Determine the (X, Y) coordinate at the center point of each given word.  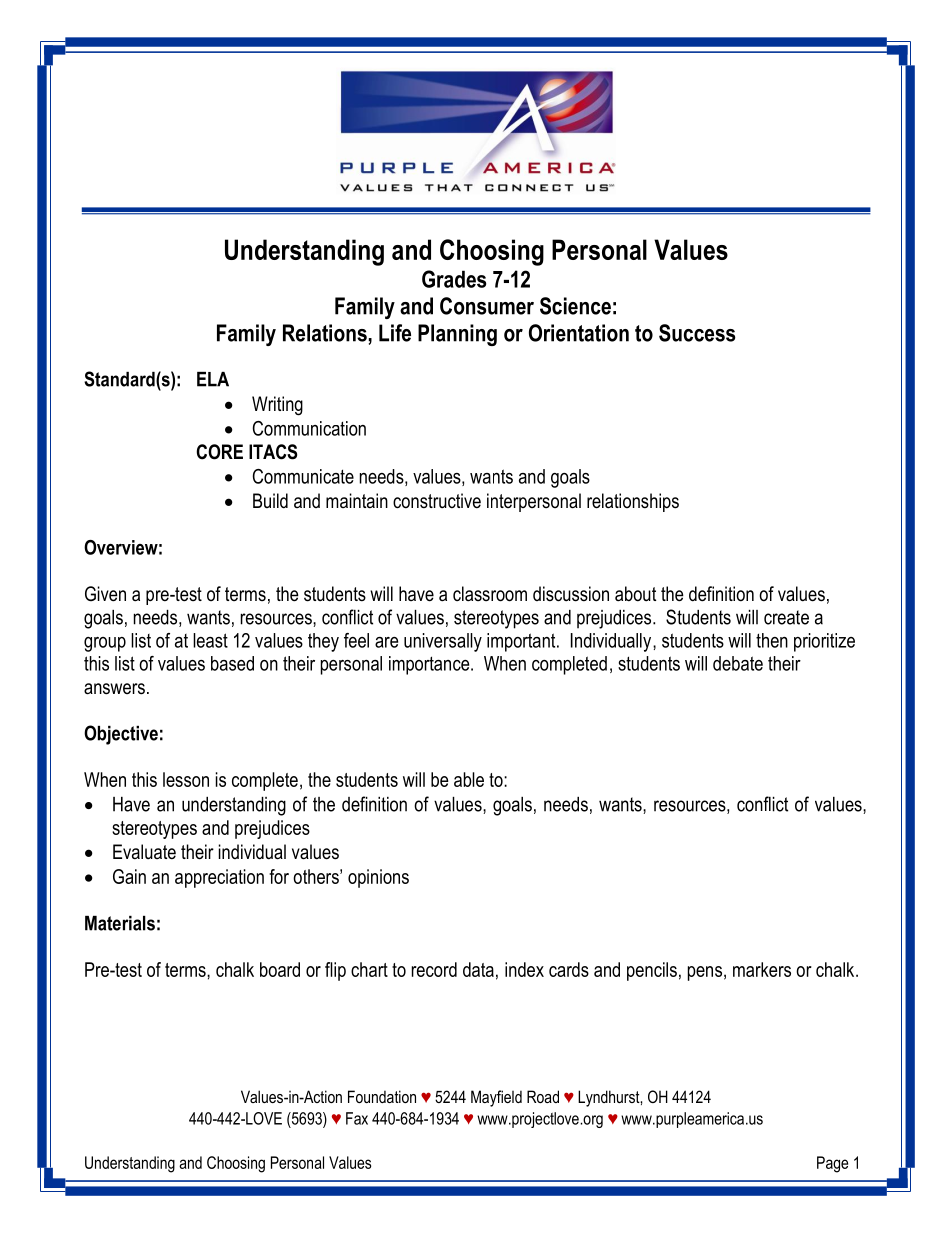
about (635, 594)
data (478, 969)
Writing (277, 406)
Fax (357, 1118)
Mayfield (496, 1098)
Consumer (487, 306)
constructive (437, 501)
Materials (120, 923)
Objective (121, 735)
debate (738, 663)
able (469, 779)
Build (270, 501)
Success (697, 333)
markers (762, 969)
